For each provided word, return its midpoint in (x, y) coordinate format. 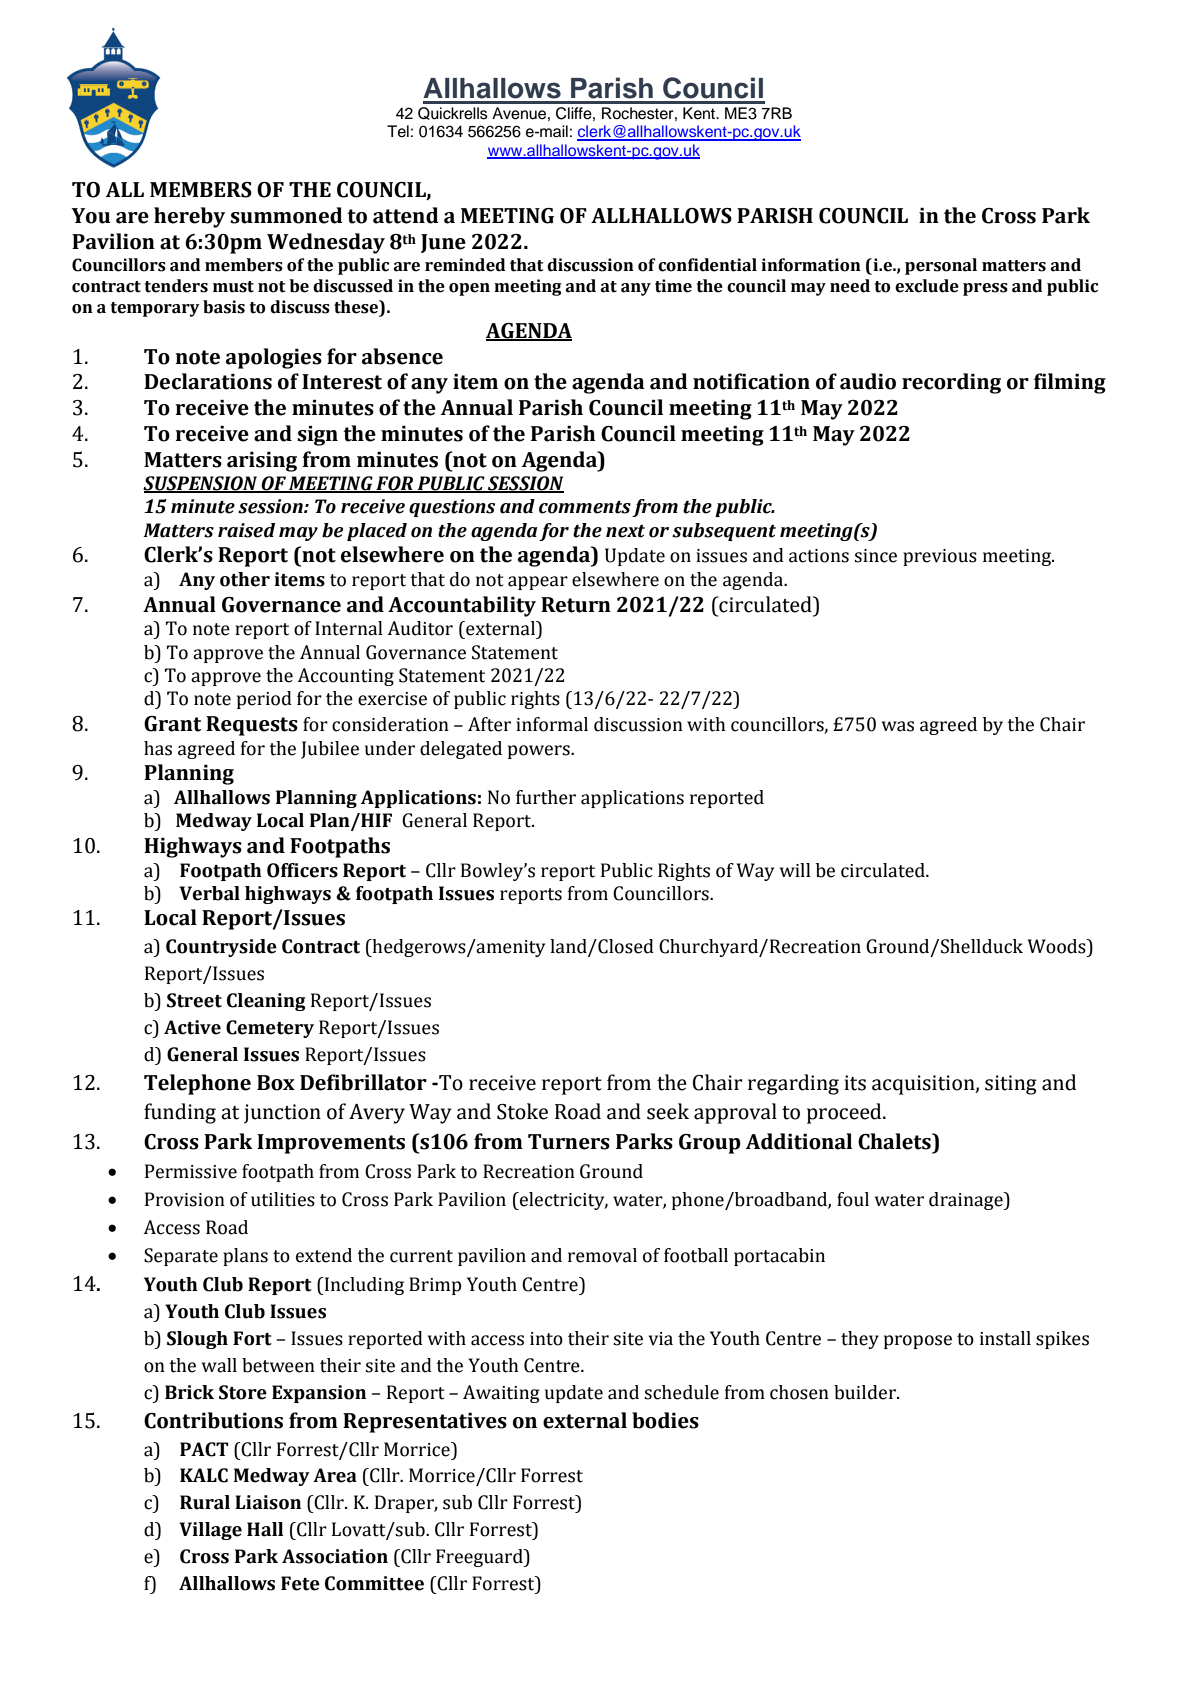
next (625, 531)
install (1005, 1338)
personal (941, 266)
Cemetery (270, 1029)
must (233, 287)
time (673, 286)
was (898, 726)
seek (668, 1111)
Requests (252, 726)
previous (940, 557)
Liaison (268, 1502)
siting (1011, 1085)
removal (602, 1255)
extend (324, 1255)
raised (246, 530)
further (546, 797)
